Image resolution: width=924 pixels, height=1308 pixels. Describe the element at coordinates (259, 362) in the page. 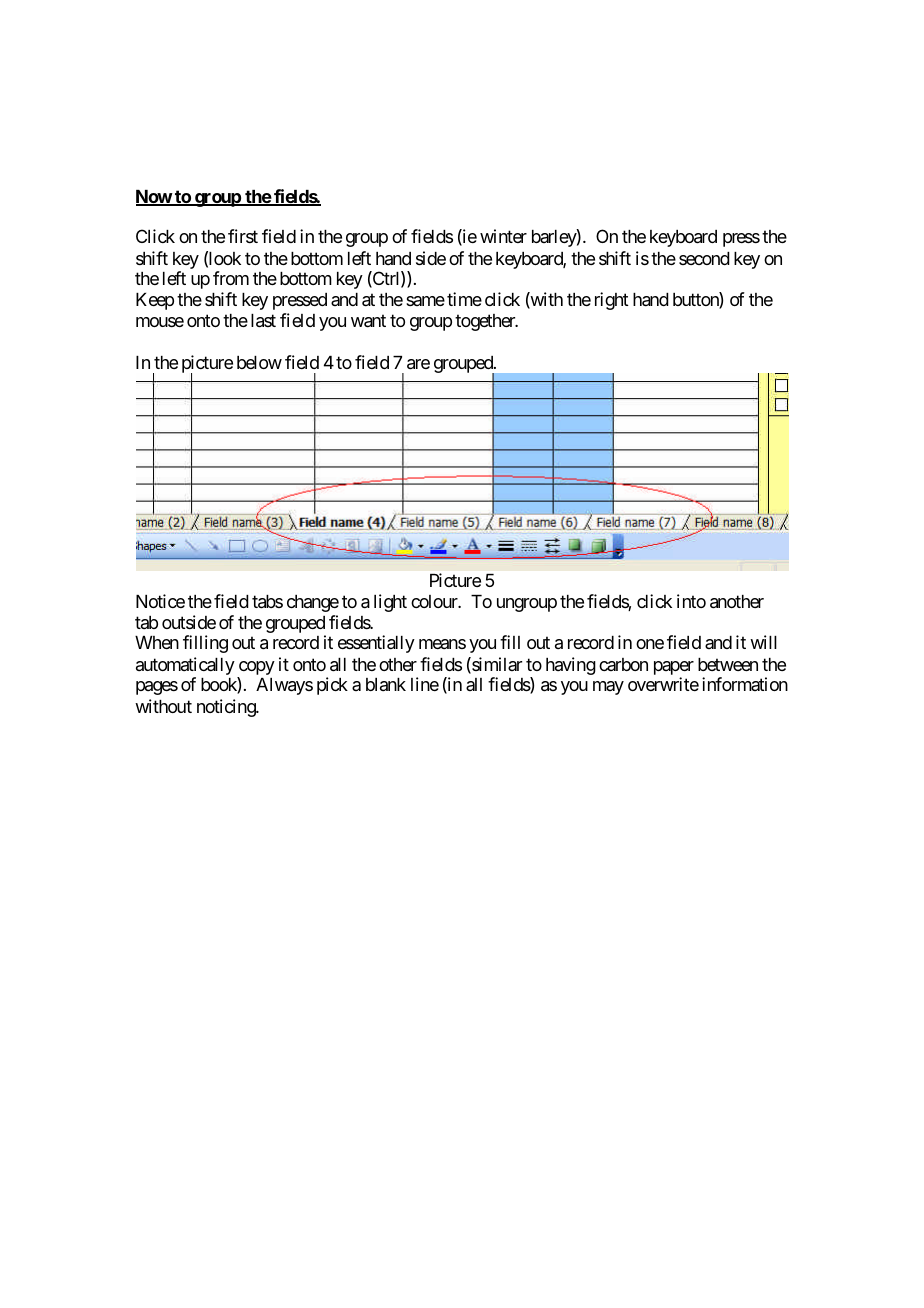

I see `below` at that location.
